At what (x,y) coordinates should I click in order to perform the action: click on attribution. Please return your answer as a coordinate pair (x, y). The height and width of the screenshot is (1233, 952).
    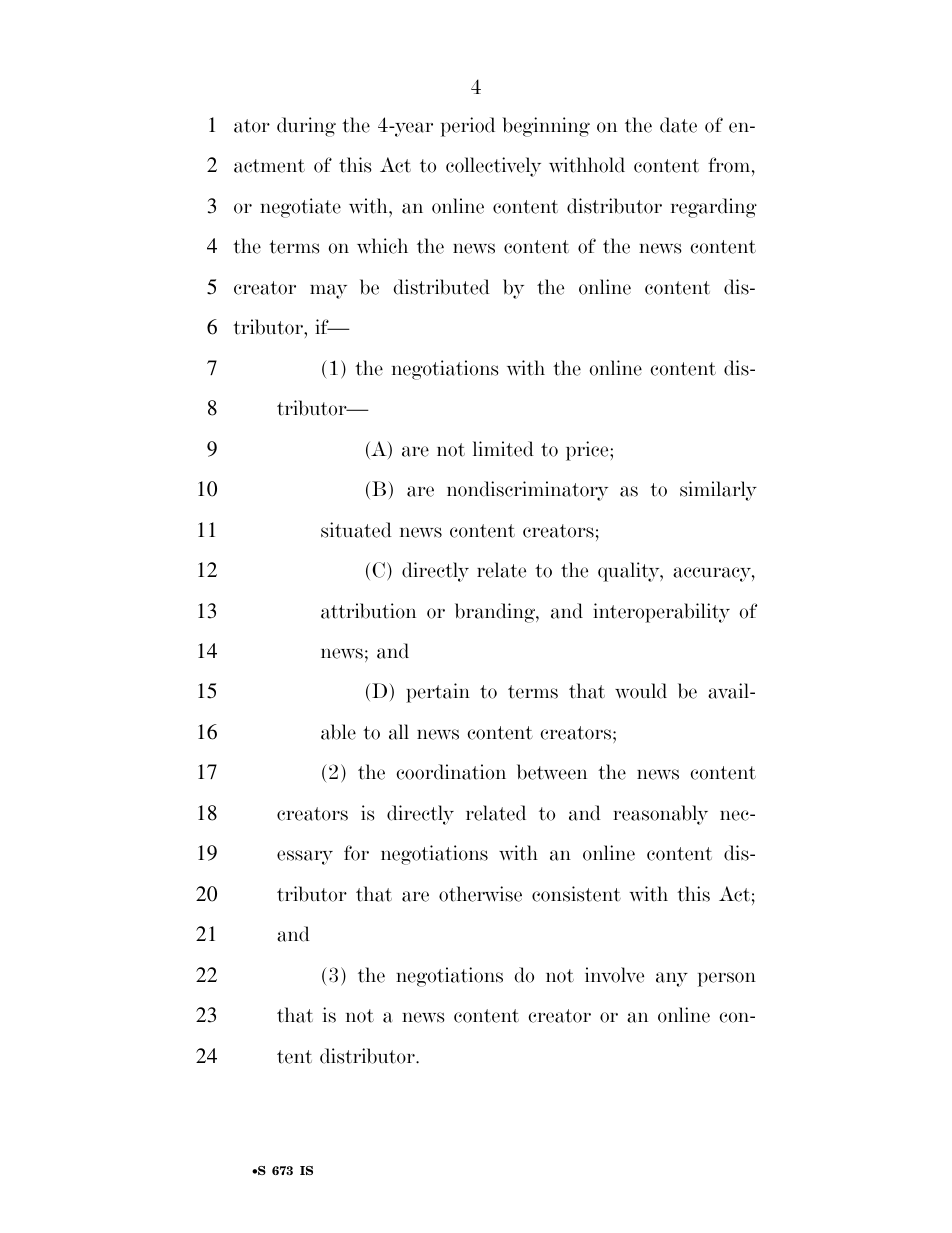
    Looking at the image, I should click on (368, 611).
